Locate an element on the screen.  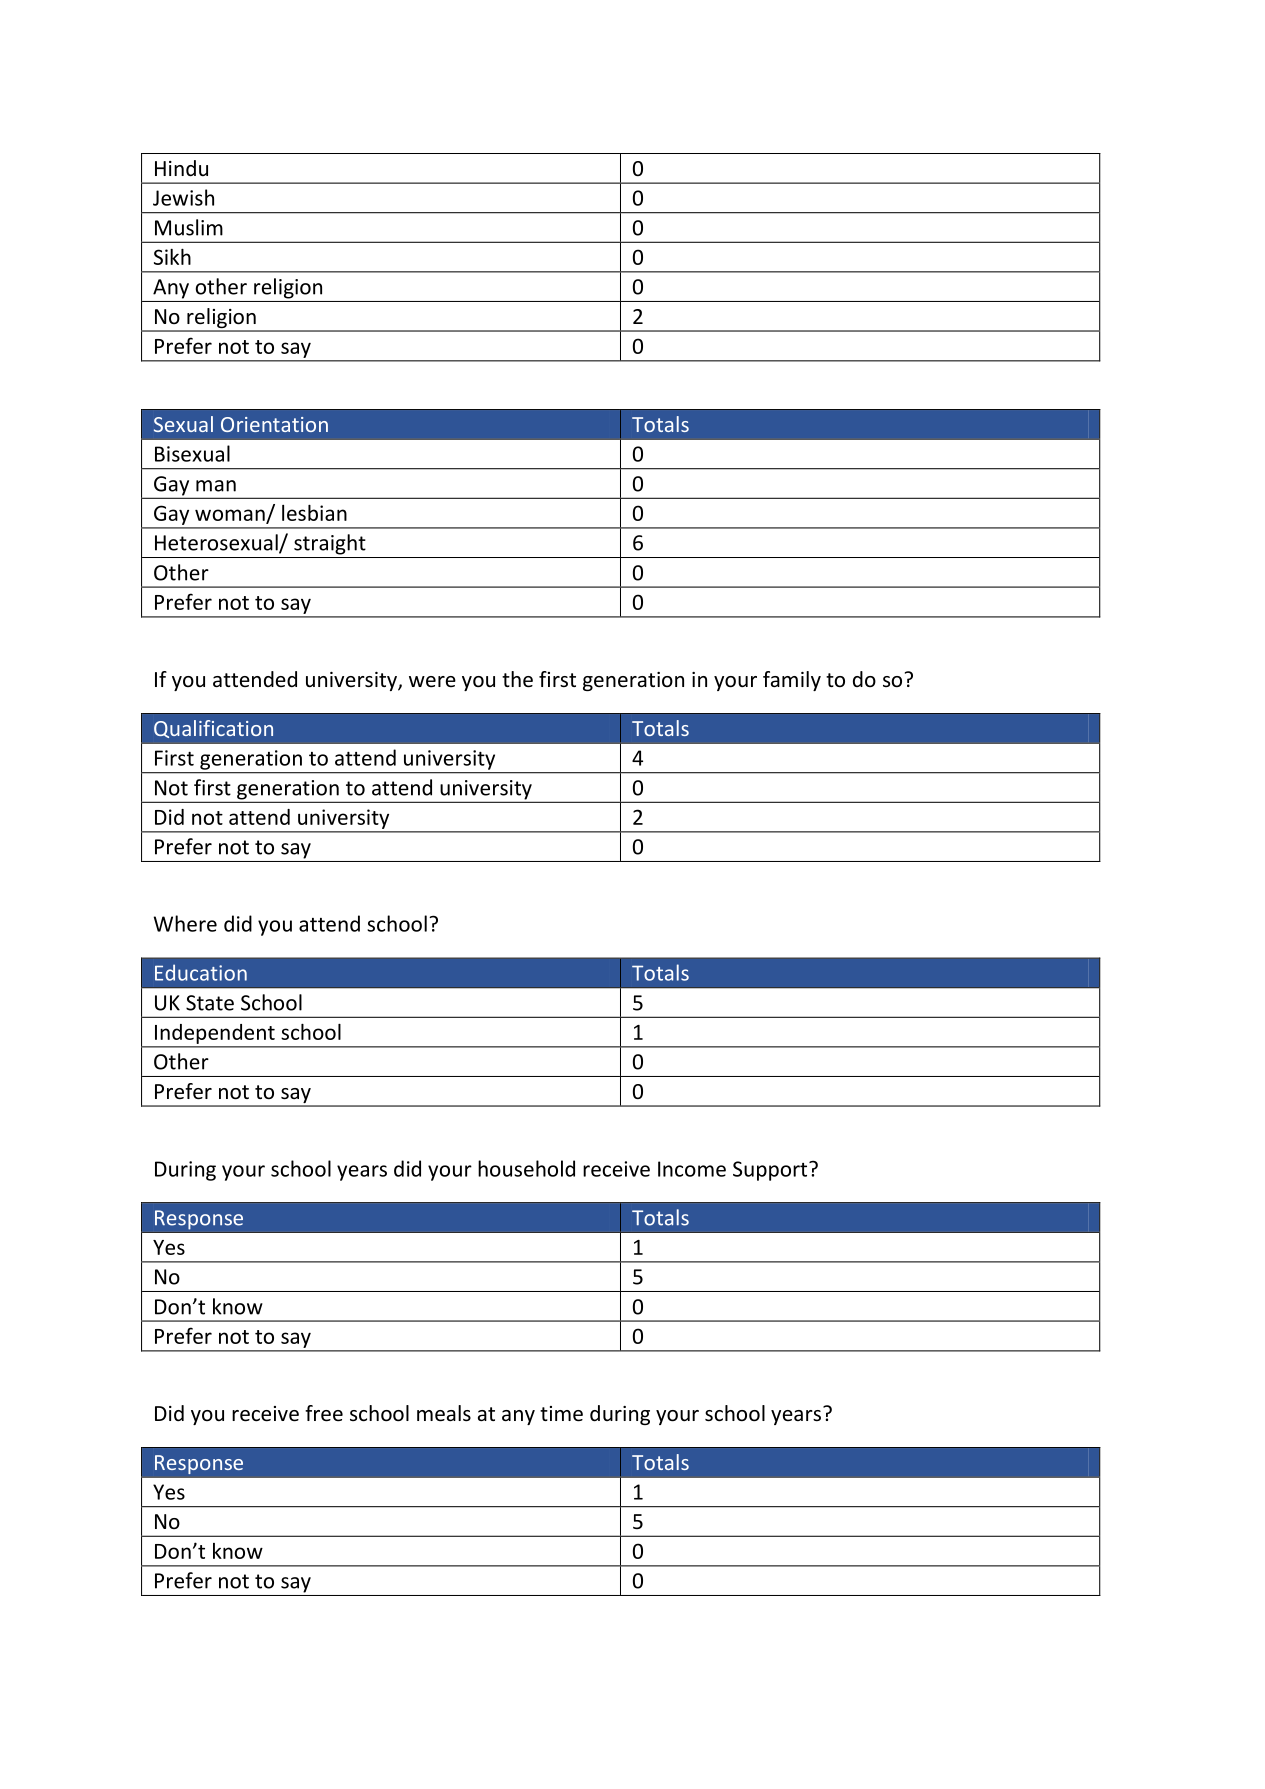
Income is located at coordinates (692, 1169).
